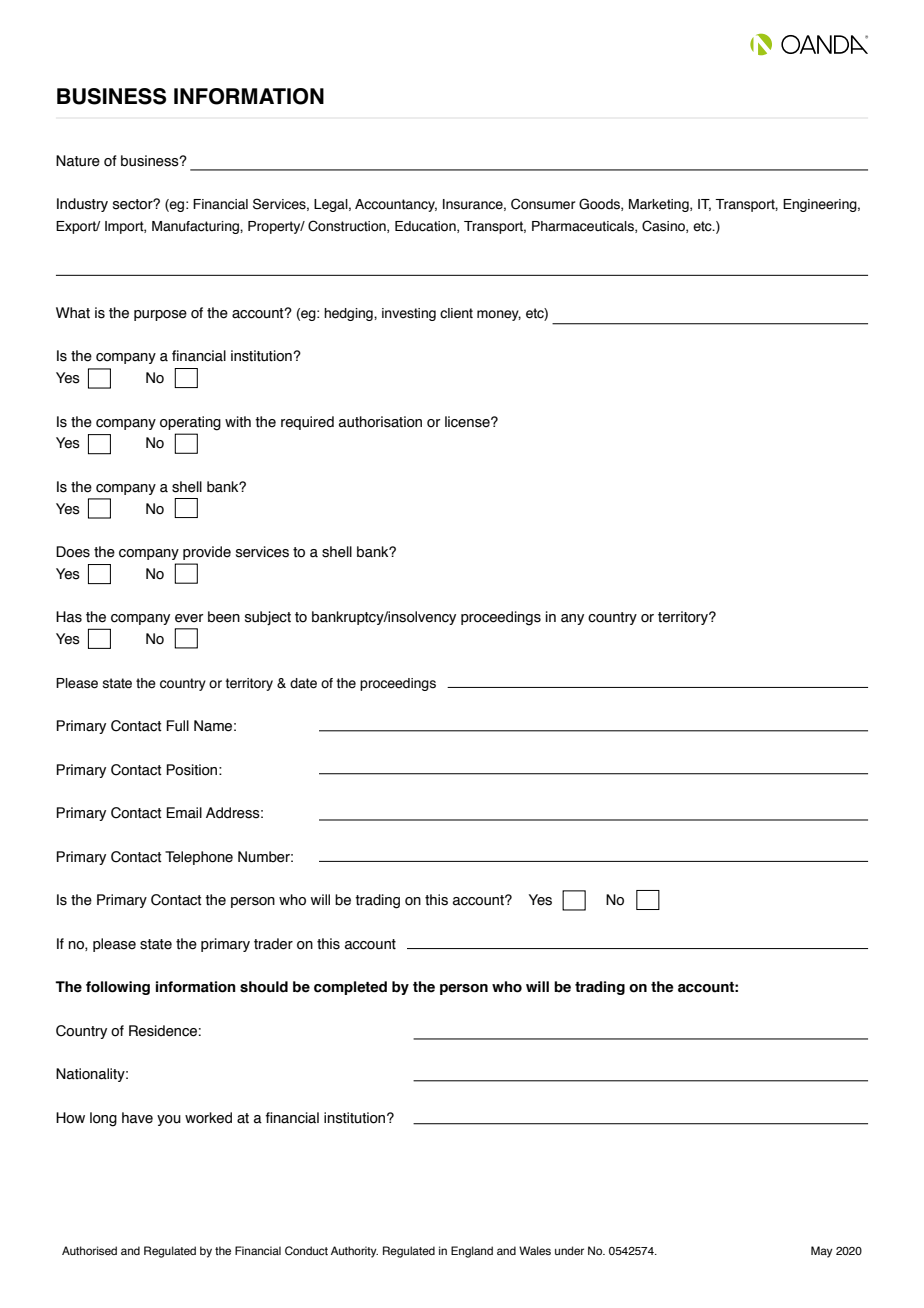  I want to click on Education, so click(426, 227).
